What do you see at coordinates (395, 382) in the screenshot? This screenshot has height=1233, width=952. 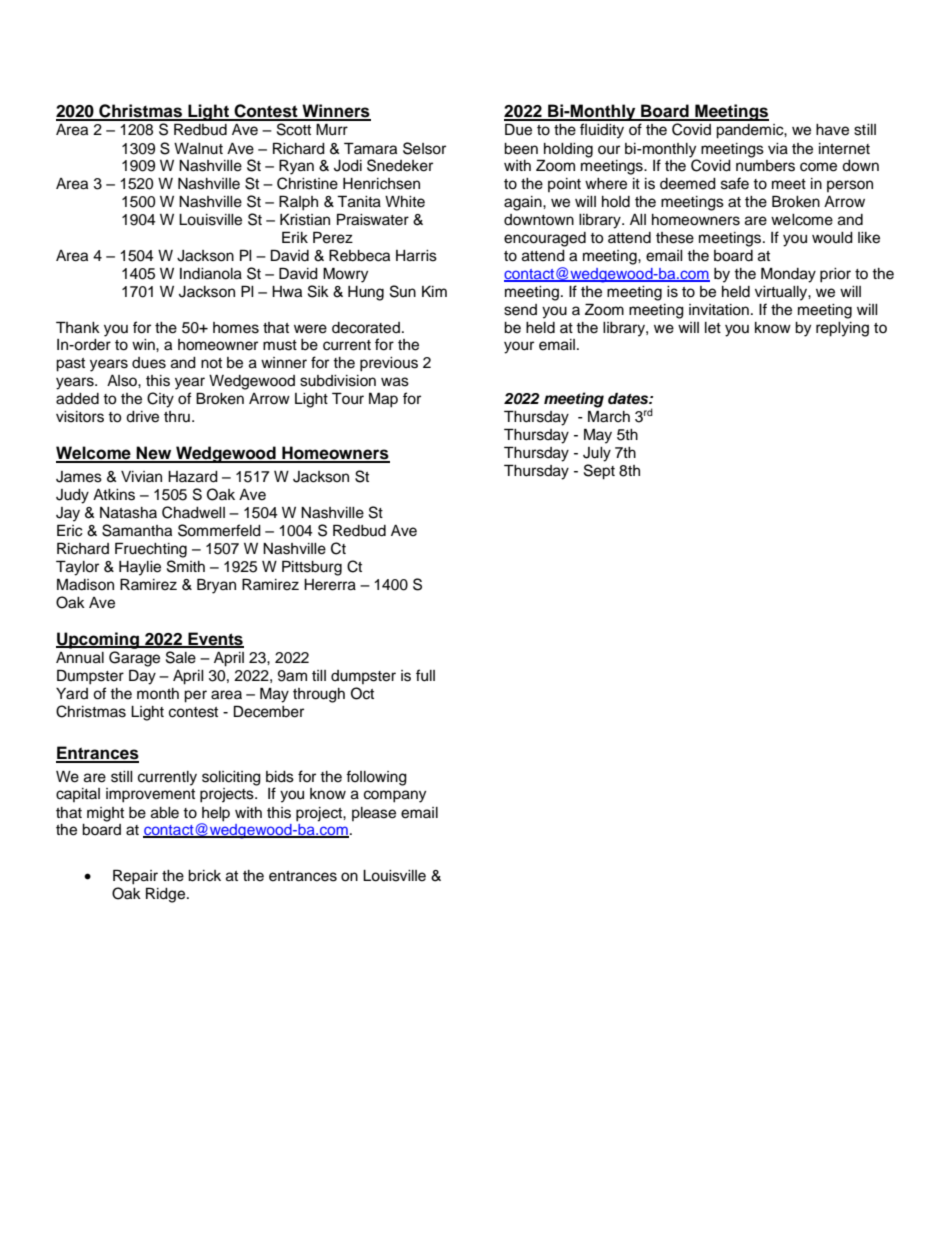 I see `was` at bounding box center [395, 382].
